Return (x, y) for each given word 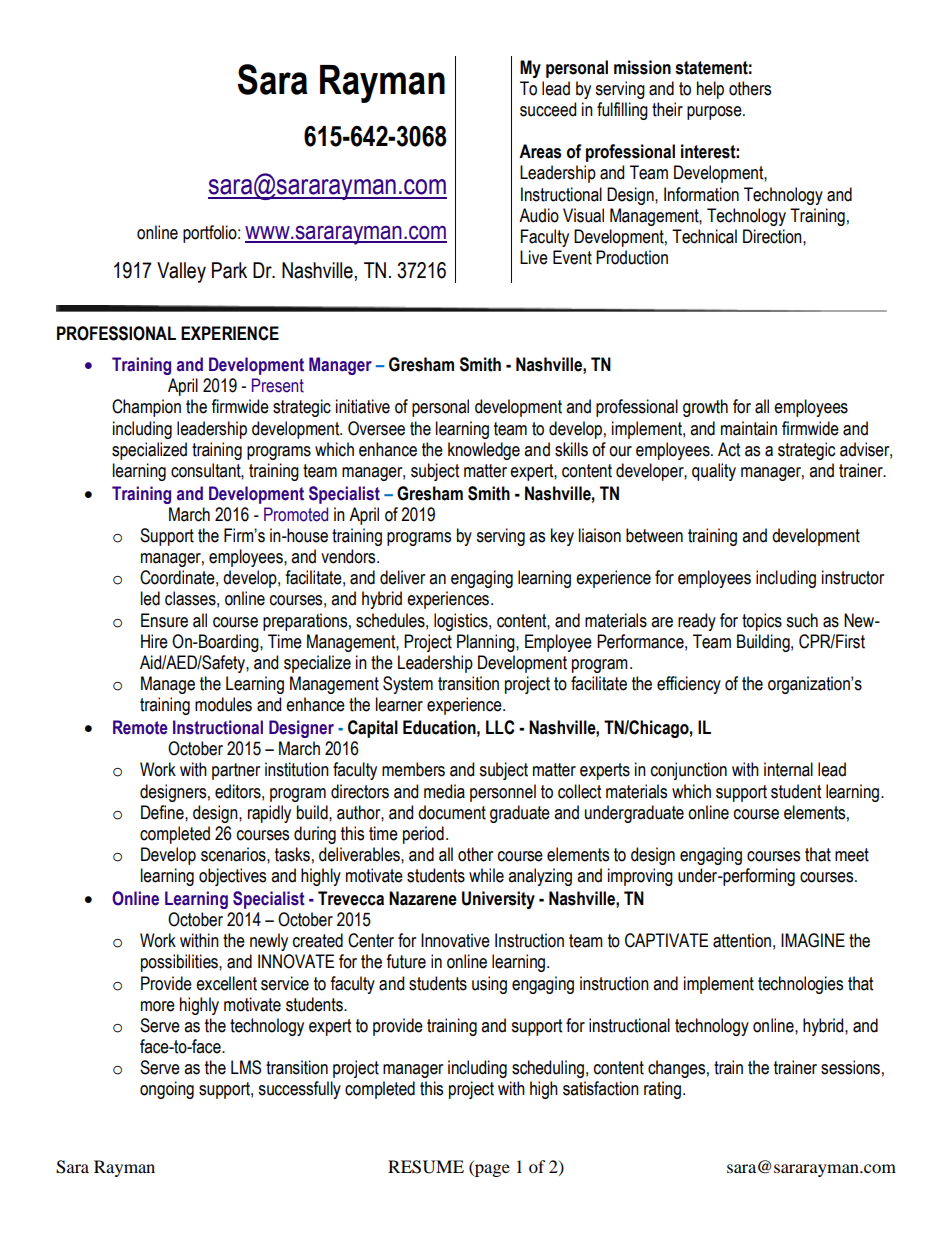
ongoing (167, 1090)
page (491, 1170)
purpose (715, 113)
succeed (548, 109)
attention (742, 940)
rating (662, 1090)
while (486, 875)
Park (229, 270)
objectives (232, 877)
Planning (487, 643)
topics (762, 622)
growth (705, 408)
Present (278, 385)
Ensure (164, 620)
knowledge (484, 451)
